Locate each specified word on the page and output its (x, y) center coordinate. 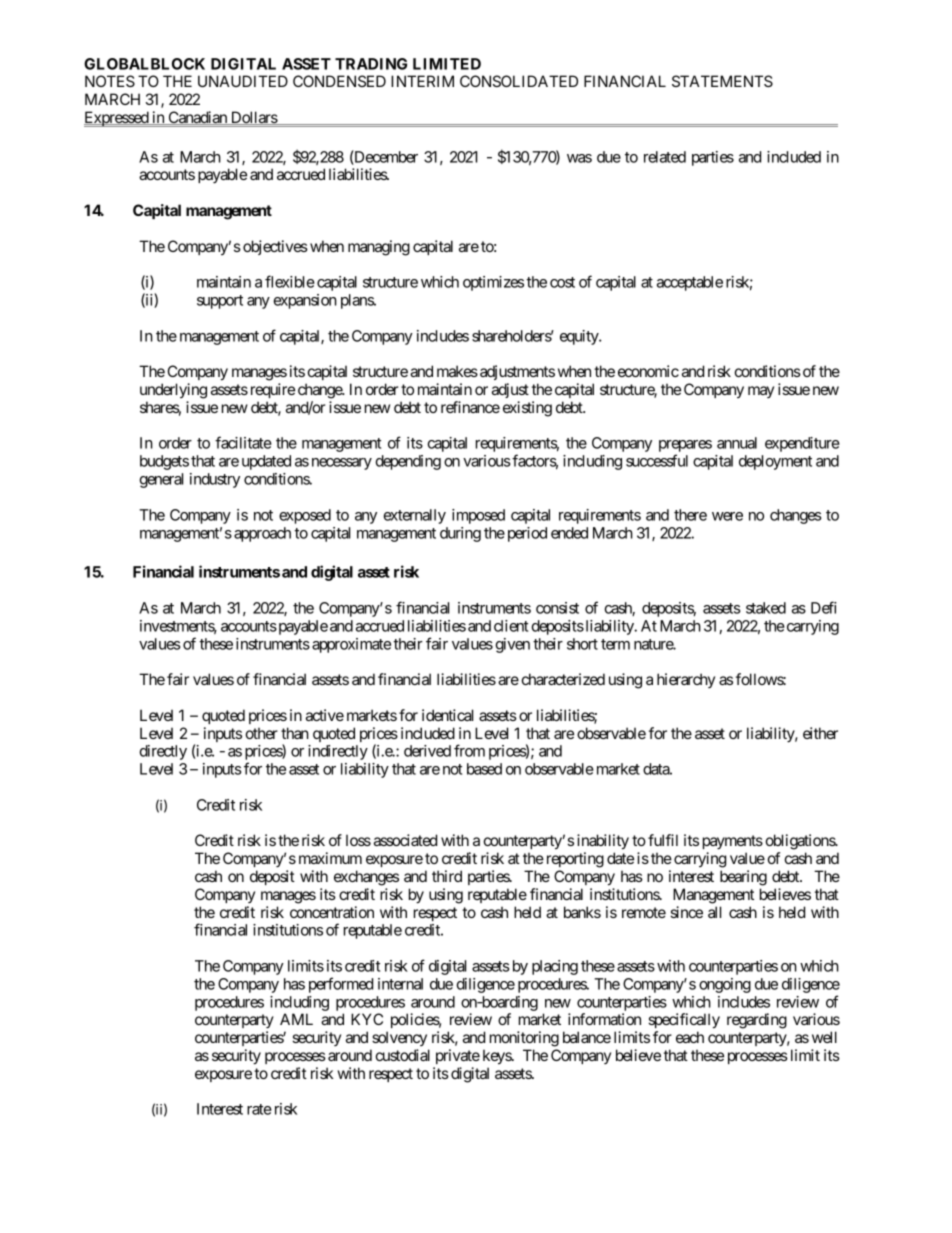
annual (737, 443)
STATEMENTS (722, 81)
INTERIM (422, 81)
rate (259, 1109)
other (262, 733)
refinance (470, 407)
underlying (173, 391)
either (820, 733)
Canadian (197, 118)
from (469, 750)
